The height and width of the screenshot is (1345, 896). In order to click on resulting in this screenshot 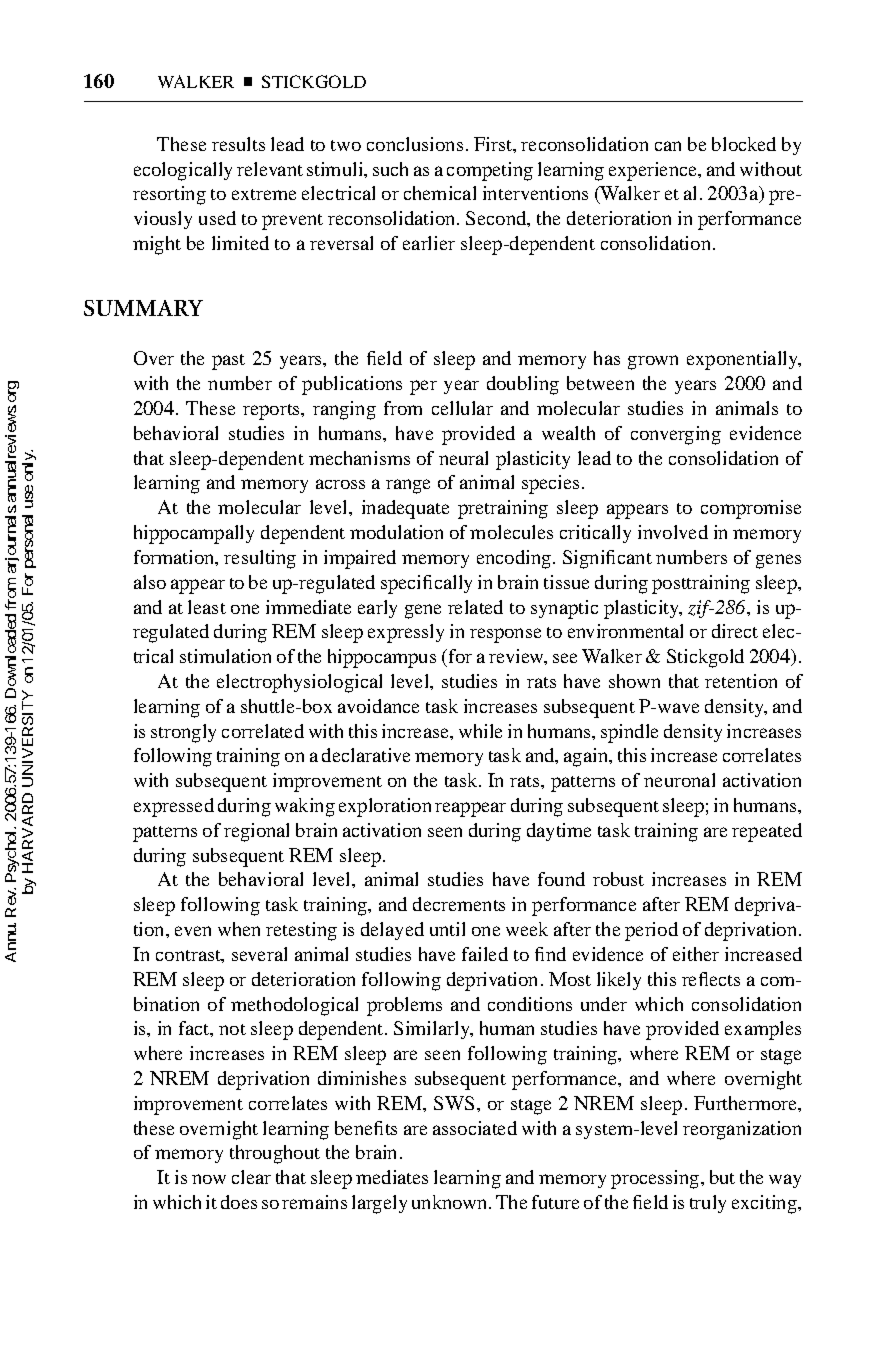, I will do `click(260, 559)`.
